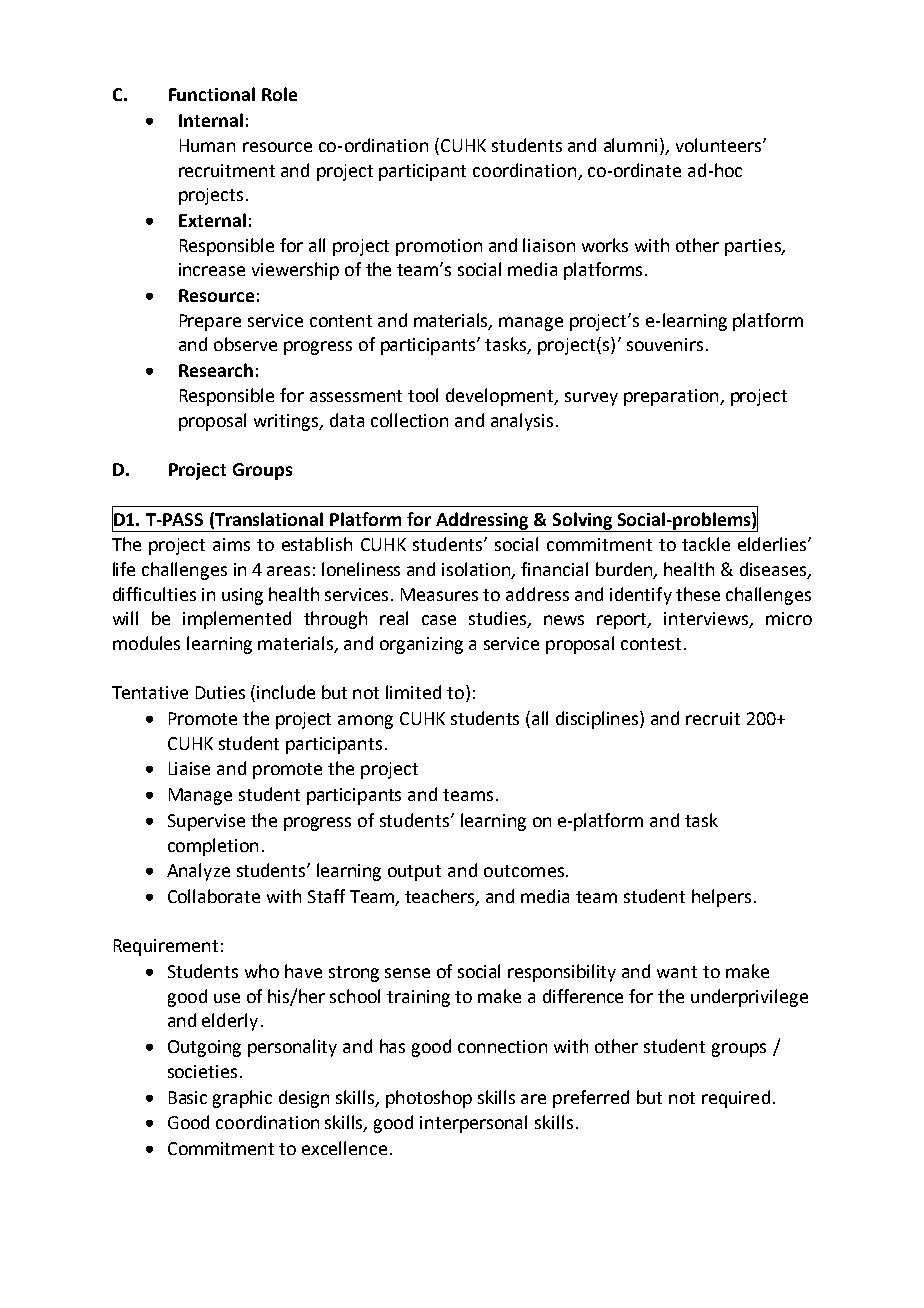 This document has height=1308, width=924. I want to click on Liaise, so click(189, 768).
